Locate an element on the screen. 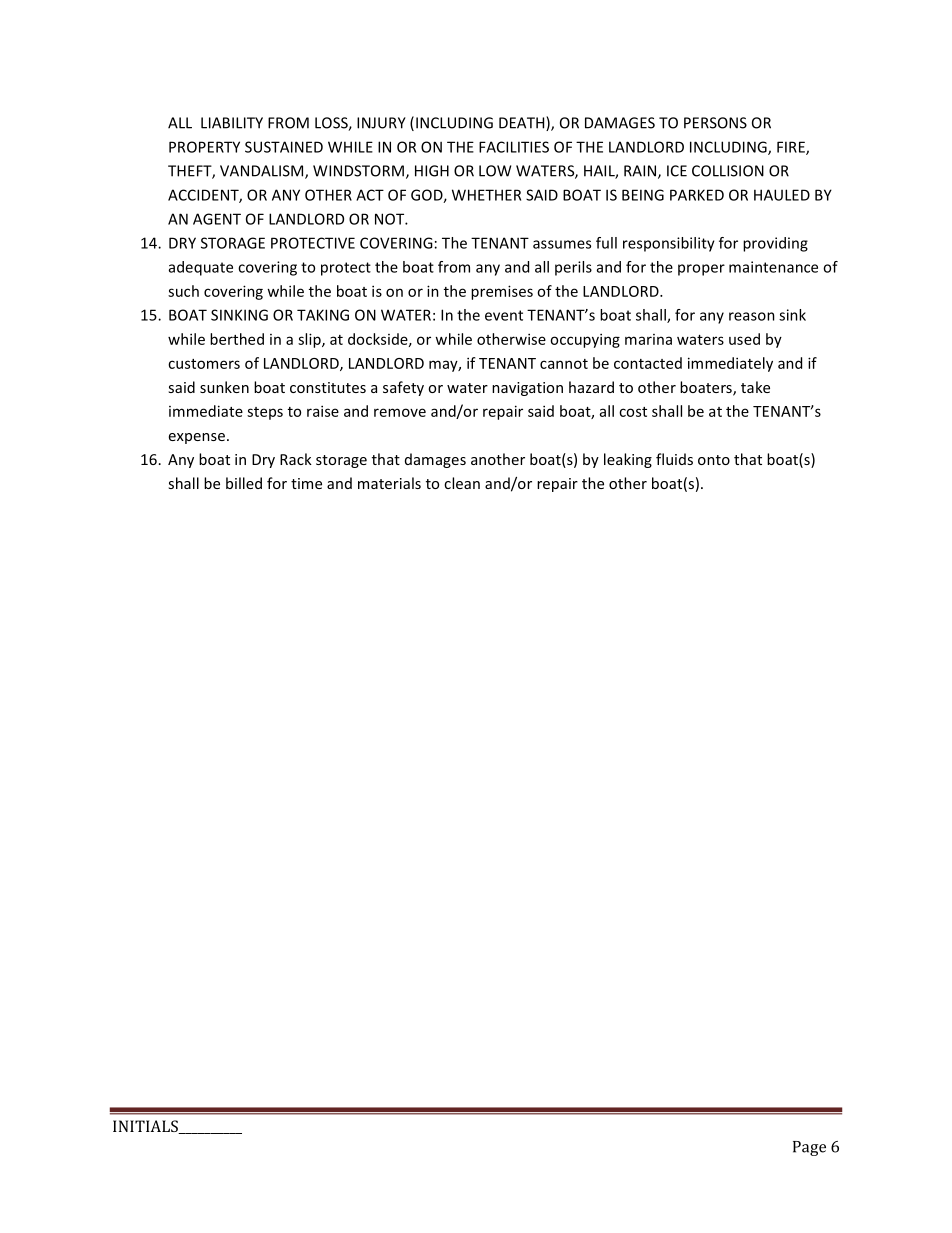  clean is located at coordinates (462, 483).
